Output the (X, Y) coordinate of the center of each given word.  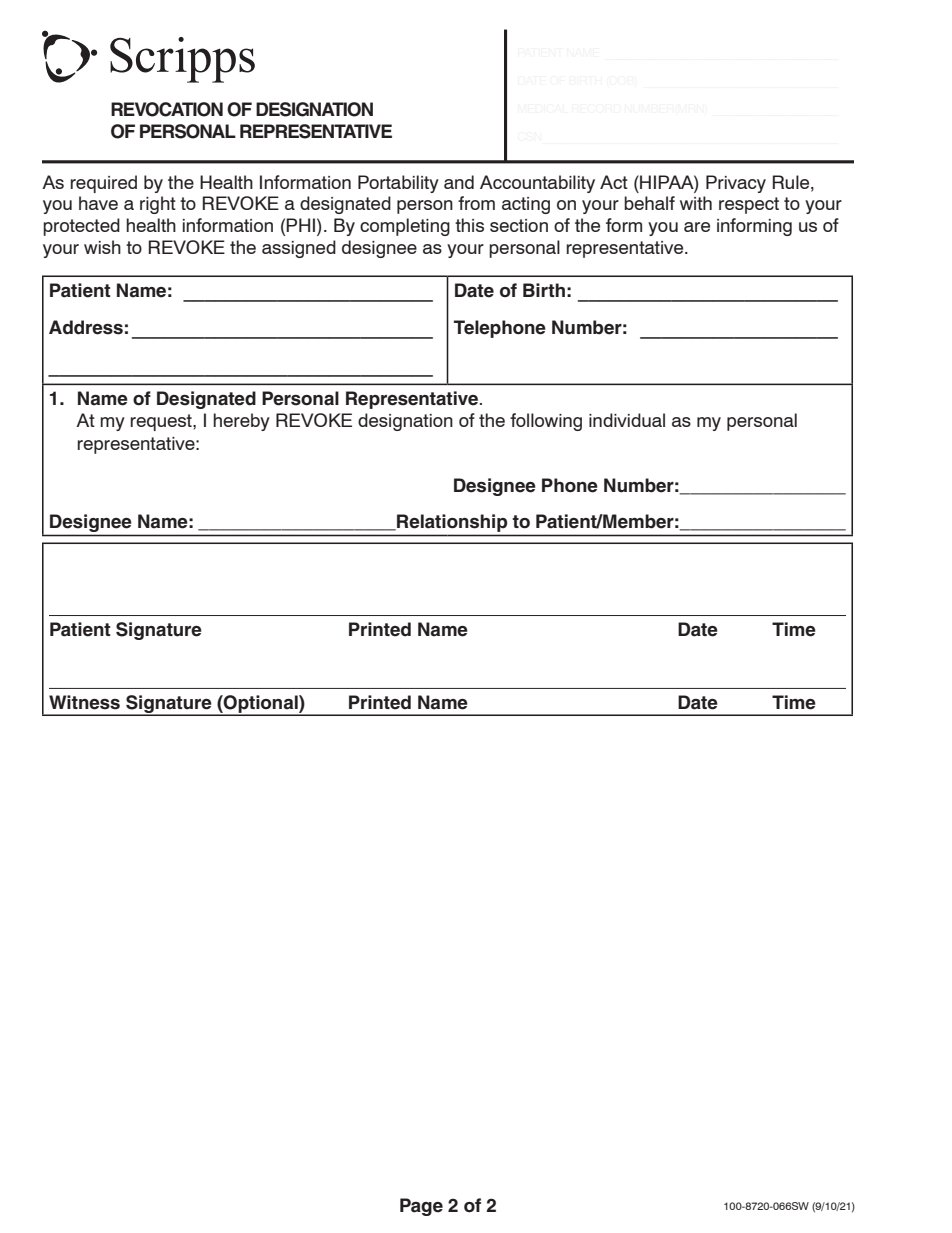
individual (627, 420)
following (546, 422)
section (519, 225)
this (469, 225)
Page (421, 1207)
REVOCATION (167, 109)
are (697, 227)
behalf (649, 203)
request (162, 422)
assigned (299, 249)
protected (81, 227)
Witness (84, 702)
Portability (398, 184)
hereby (241, 422)
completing (405, 227)
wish (102, 247)
